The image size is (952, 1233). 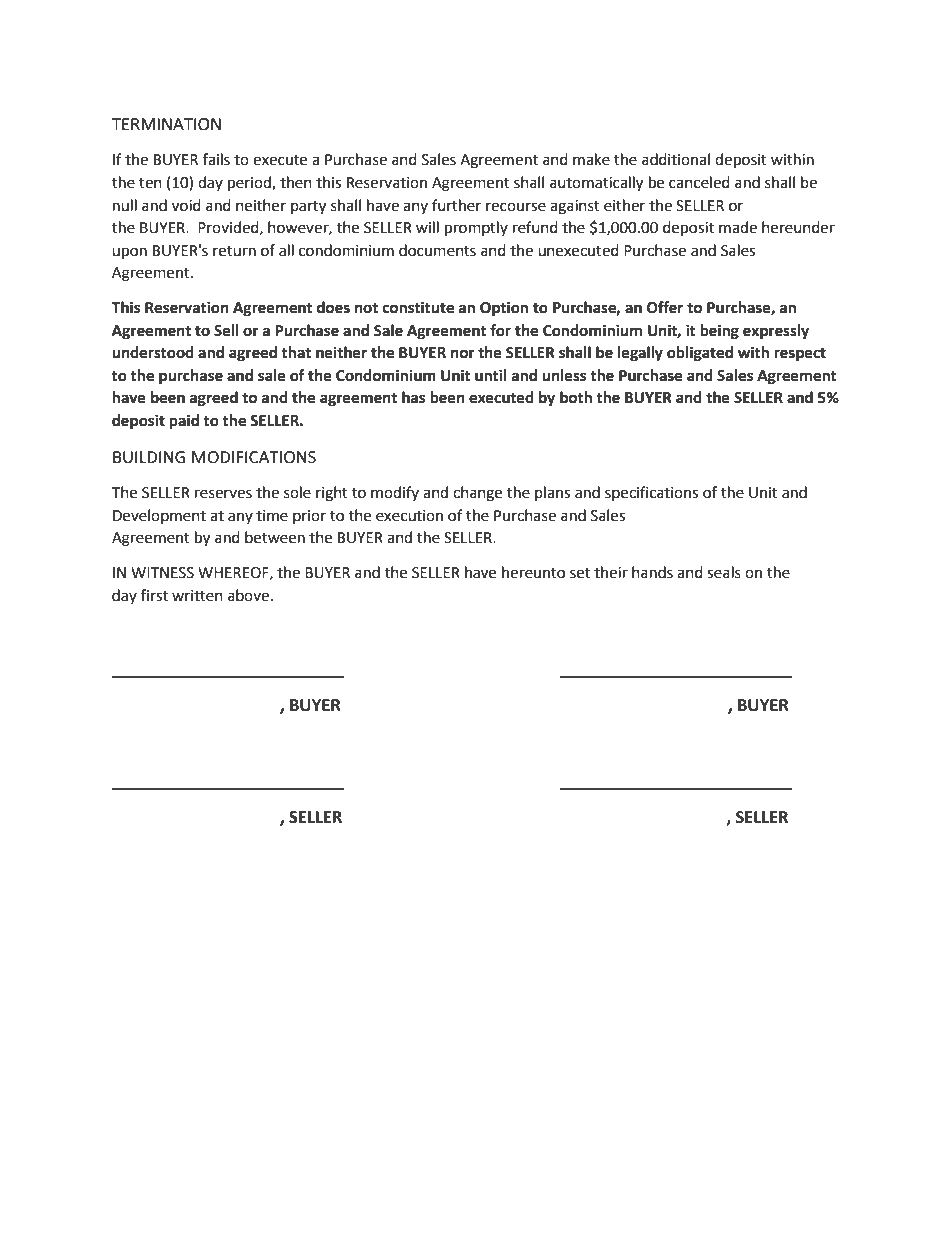 I want to click on hereunto, so click(x=533, y=572).
